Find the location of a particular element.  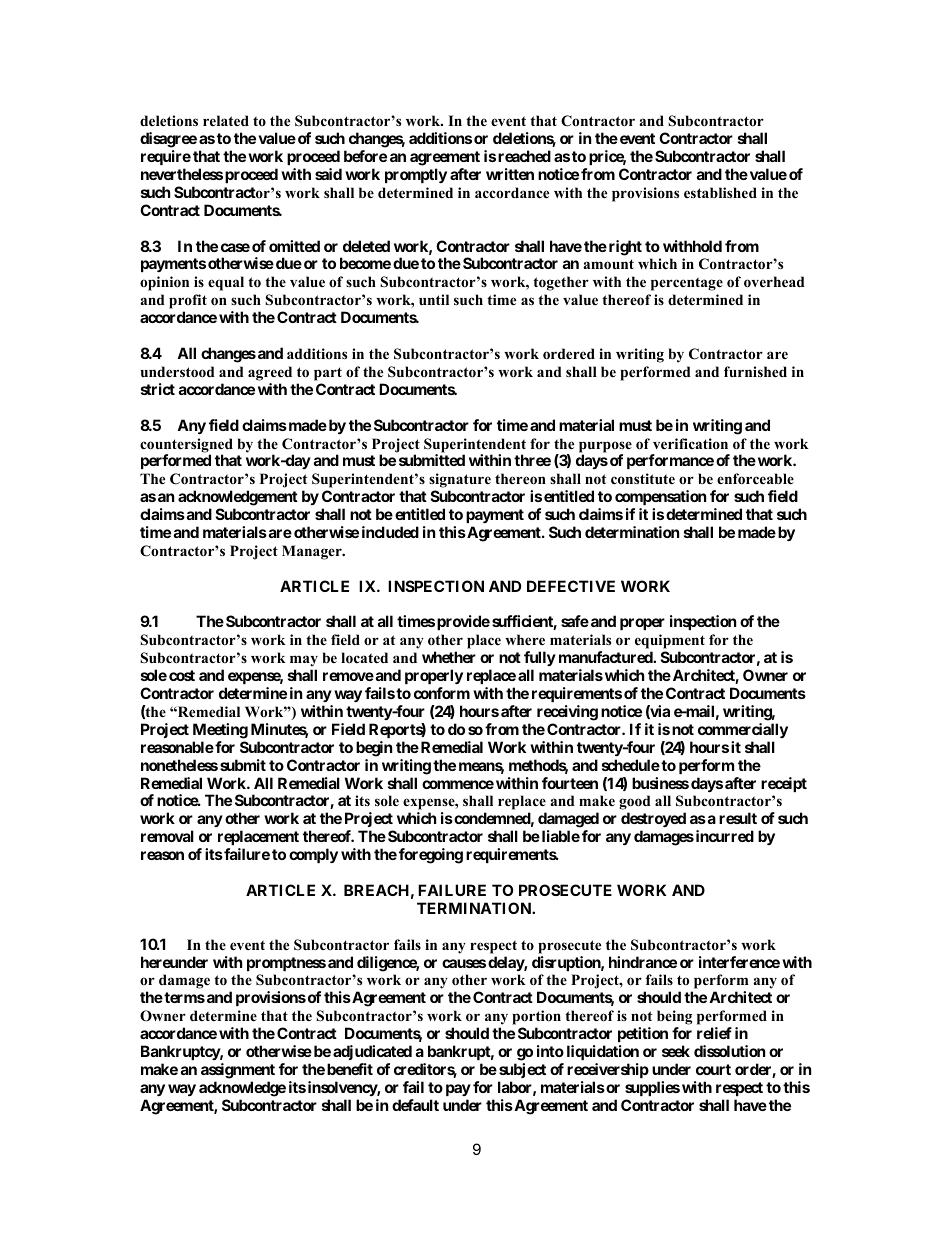

established is located at coordinates (720, 192).
